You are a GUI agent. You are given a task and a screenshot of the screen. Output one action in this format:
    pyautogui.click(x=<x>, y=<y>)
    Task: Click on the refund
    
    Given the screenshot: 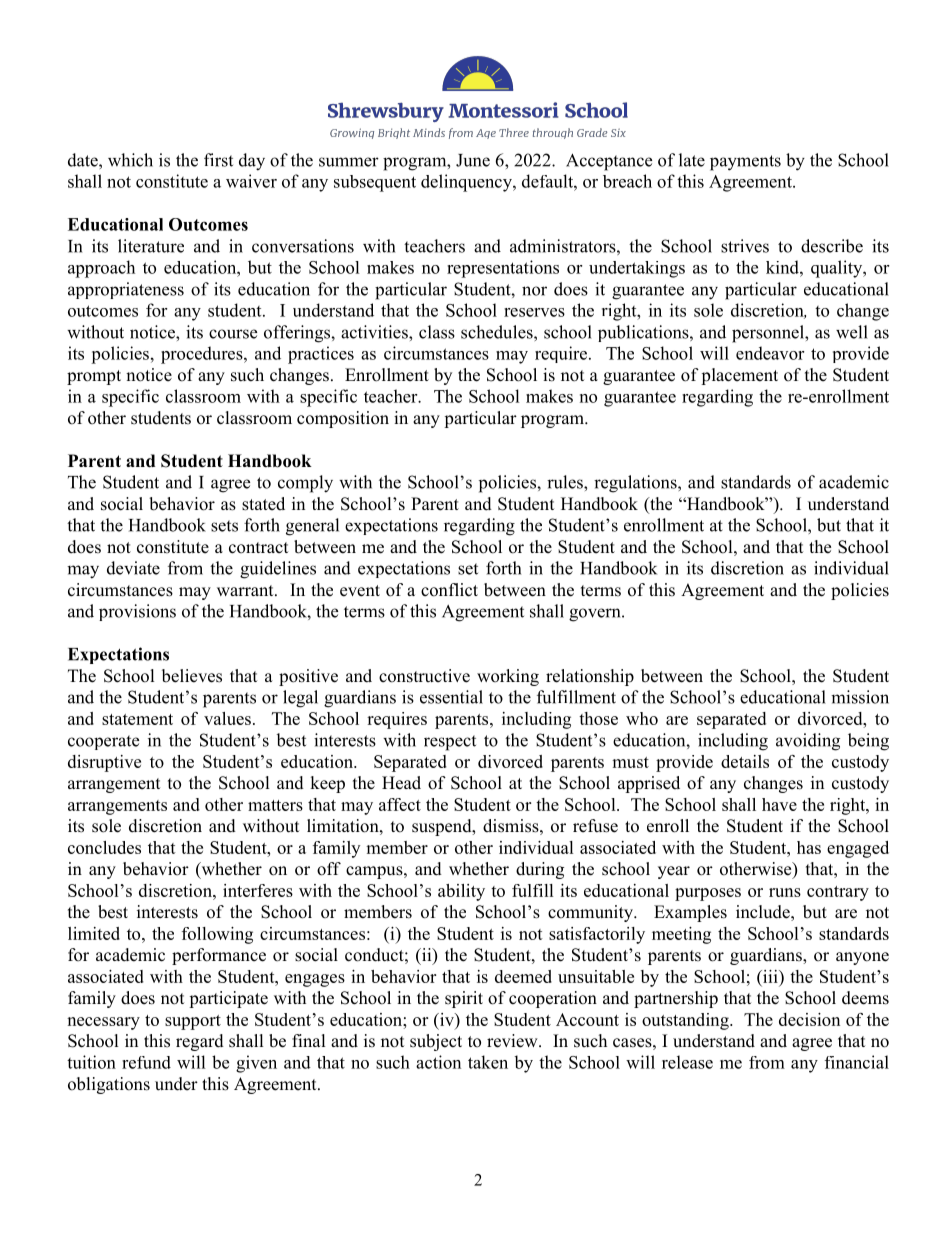 What is the action you would take?
    pyautogui.click(x=146, y=1062)
